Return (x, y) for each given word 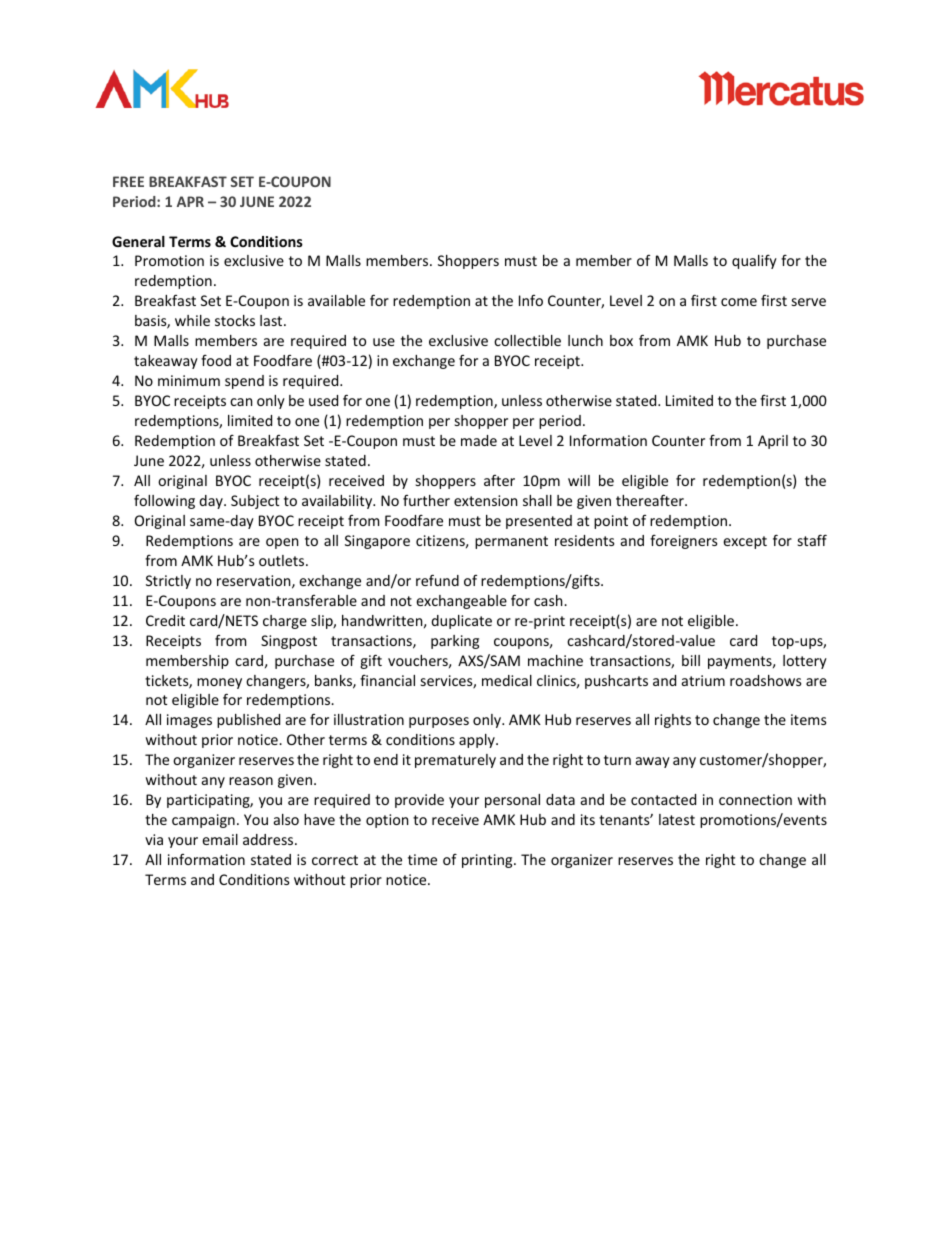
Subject (255, 502)
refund (437, 580)
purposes (439, 722)
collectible (527, 340)
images (189, 721)
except (745, 542)
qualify (754, 261)
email (220, 839)
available (336, 300)
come (739, 302)
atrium (703, 680)
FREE (128, 181)
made (479, 440)
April (773, 442)
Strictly (168, 582)
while (192, 320)
